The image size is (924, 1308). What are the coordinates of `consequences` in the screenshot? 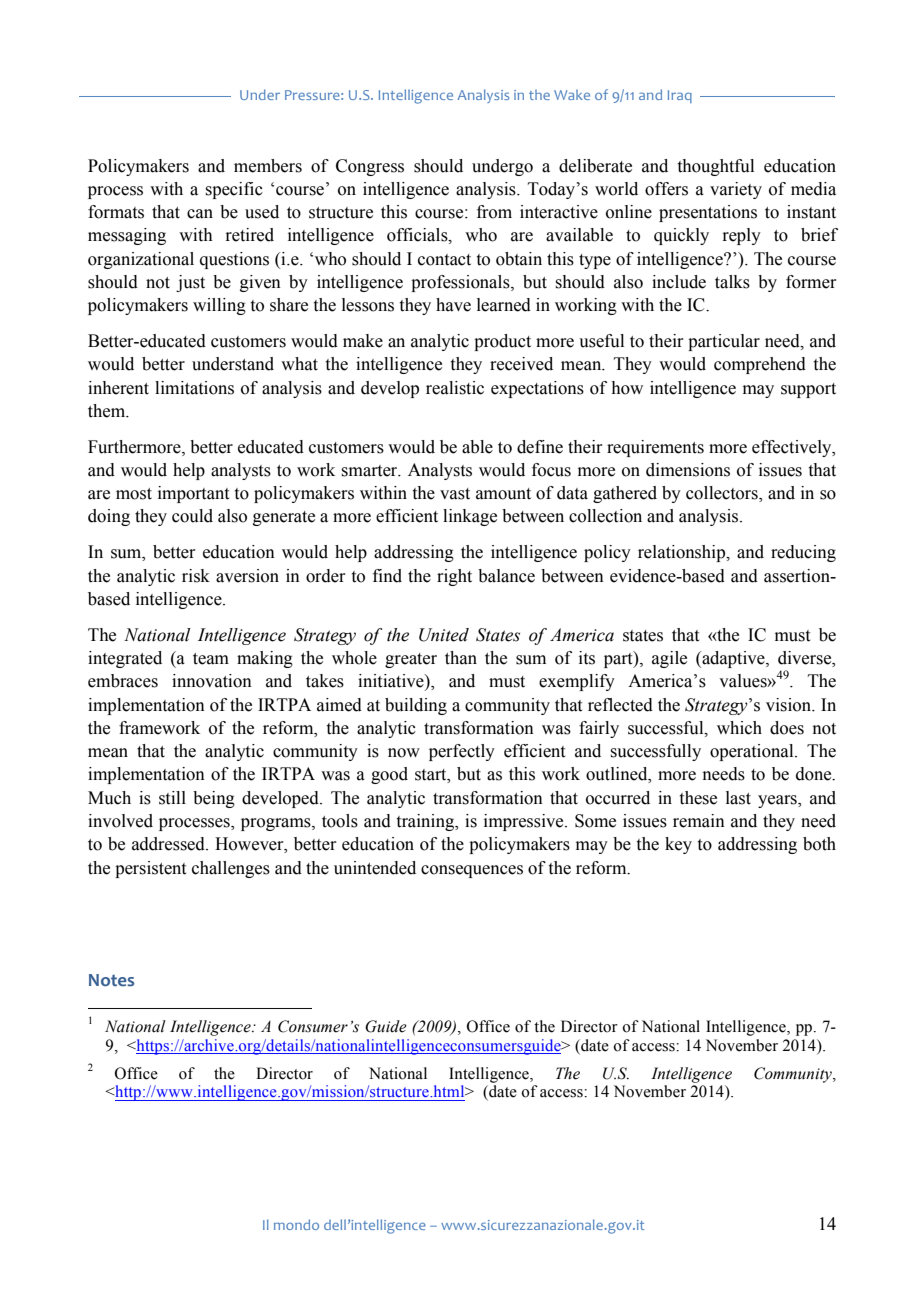 It's located at (472, 871).
